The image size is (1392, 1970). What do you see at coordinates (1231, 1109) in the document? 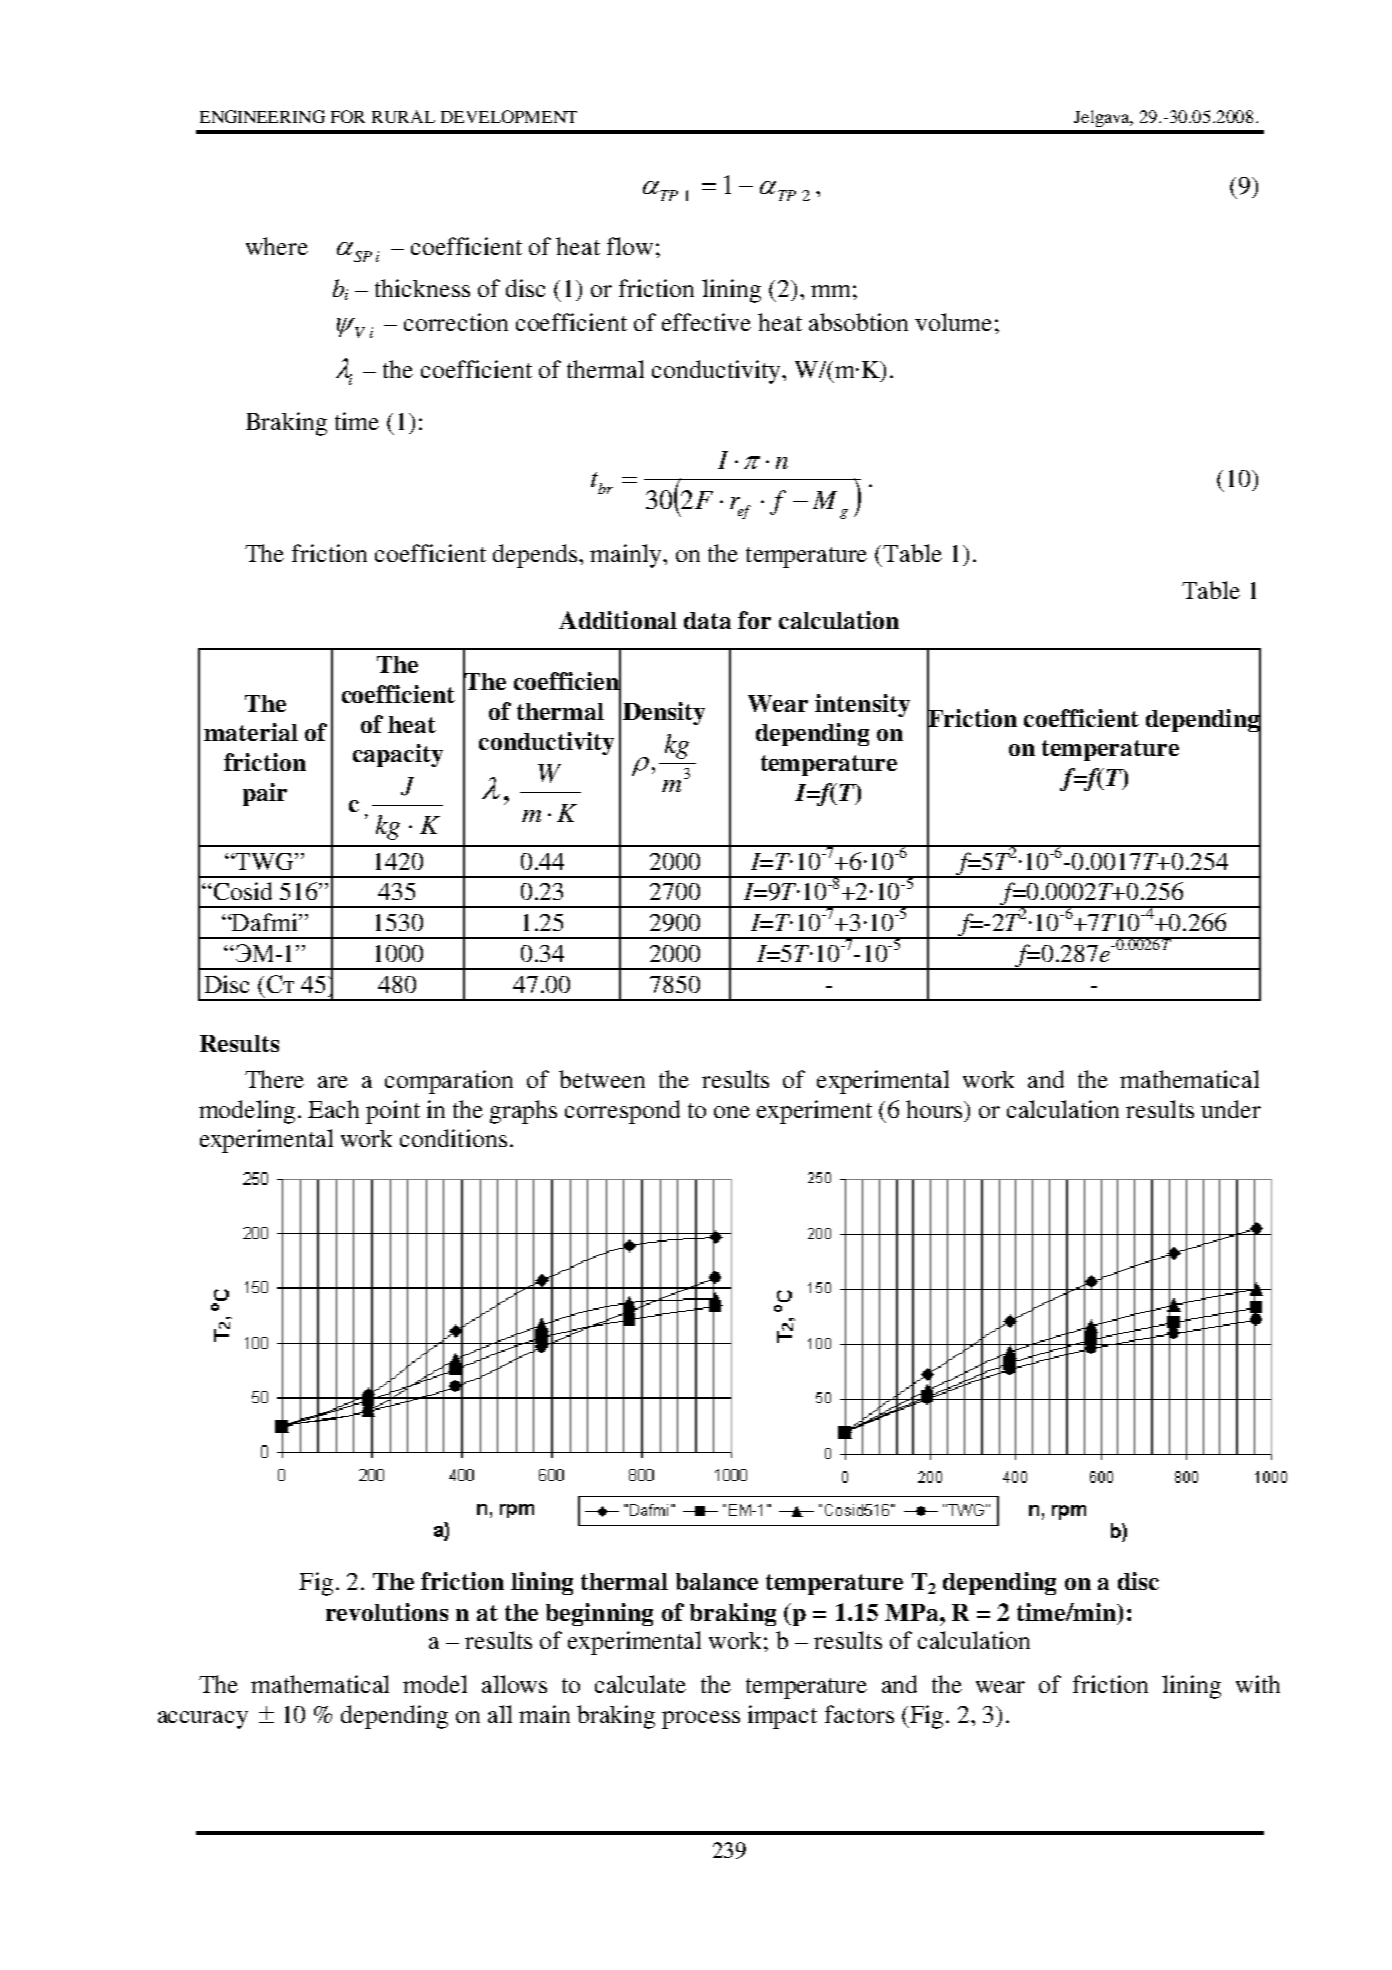
I see `under` at bounding box center [1231, 1109].
